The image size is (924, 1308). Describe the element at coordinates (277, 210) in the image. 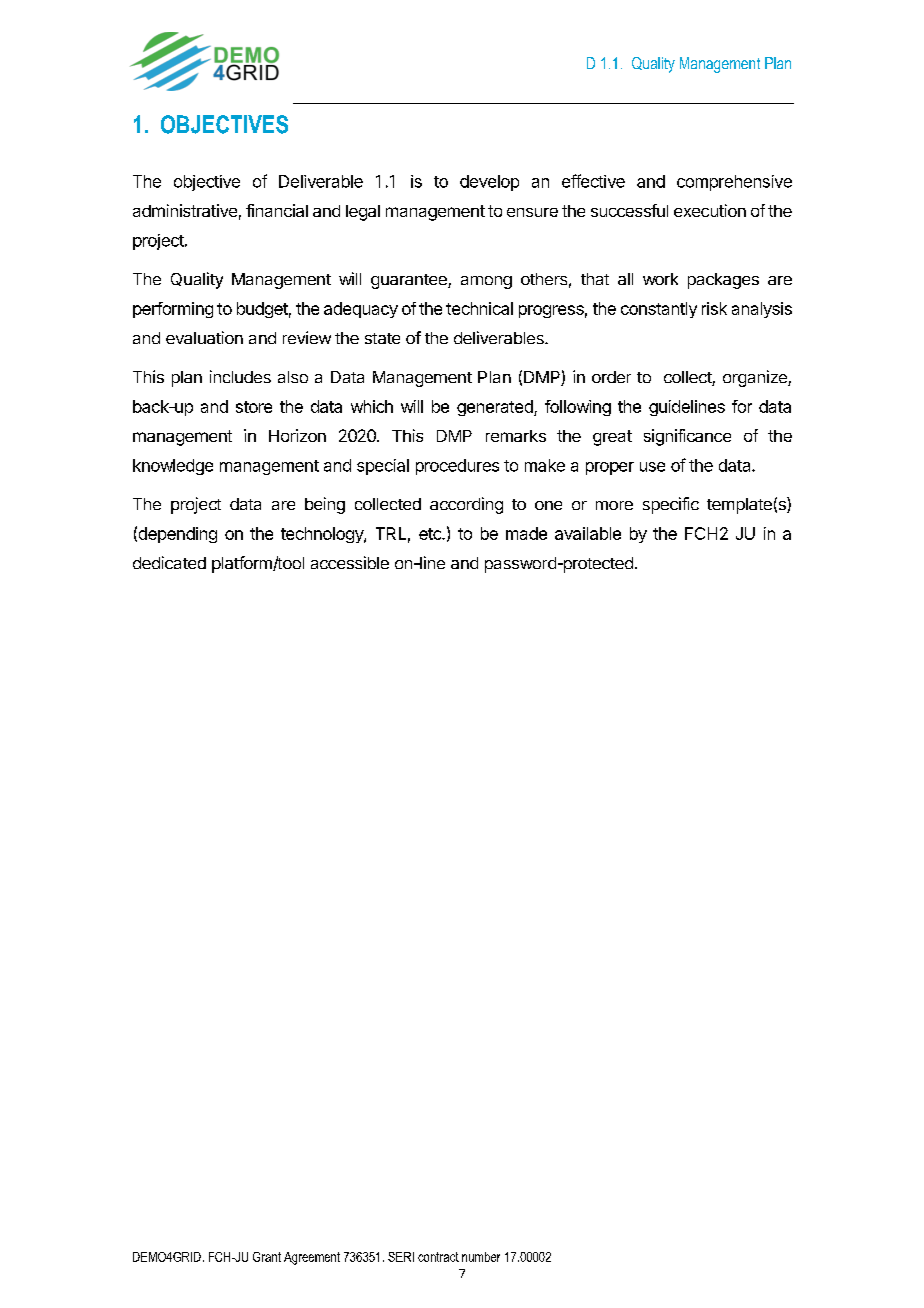

I see `financial` at that location.
